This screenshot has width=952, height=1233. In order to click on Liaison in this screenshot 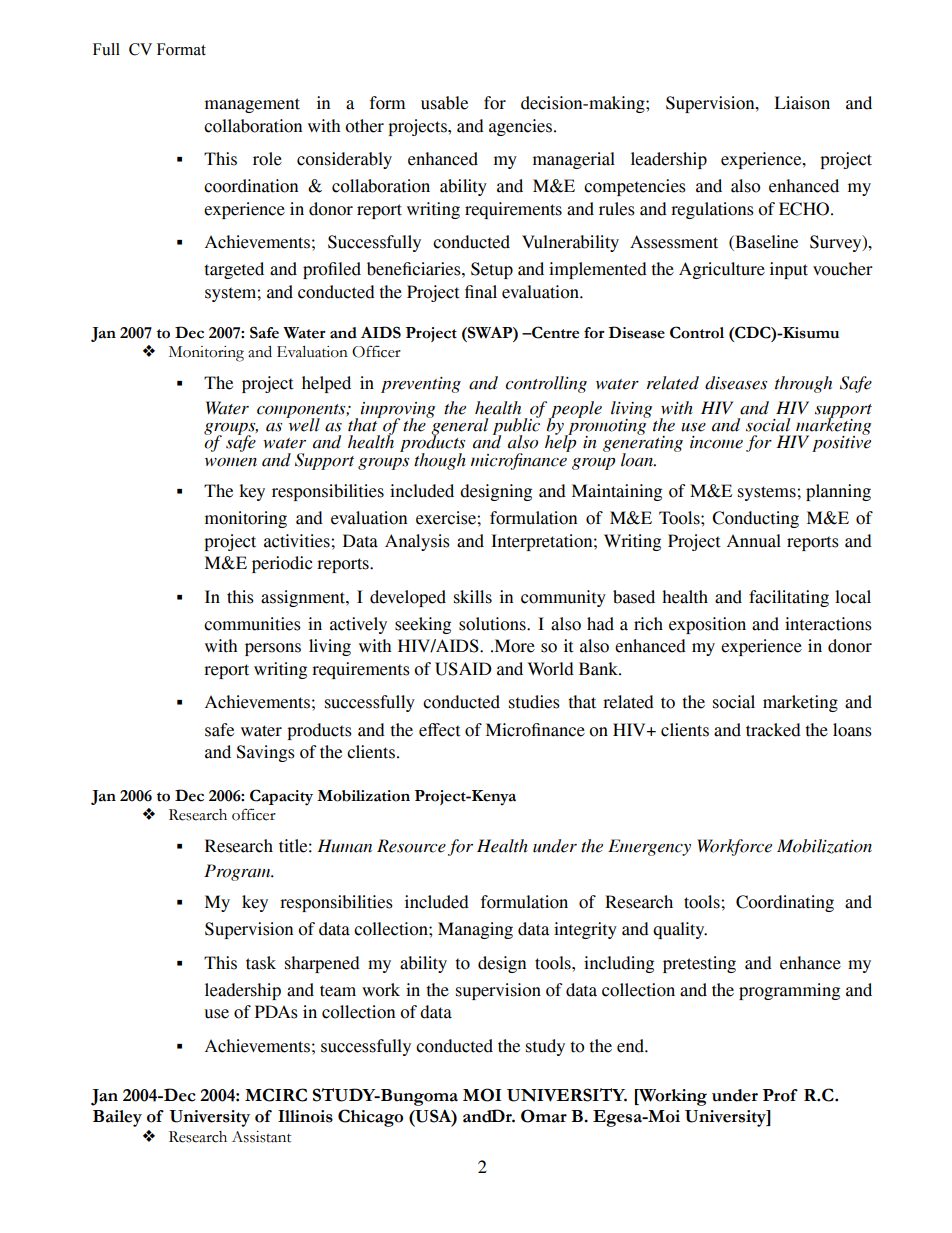, I will do `click(802, 103)`.
